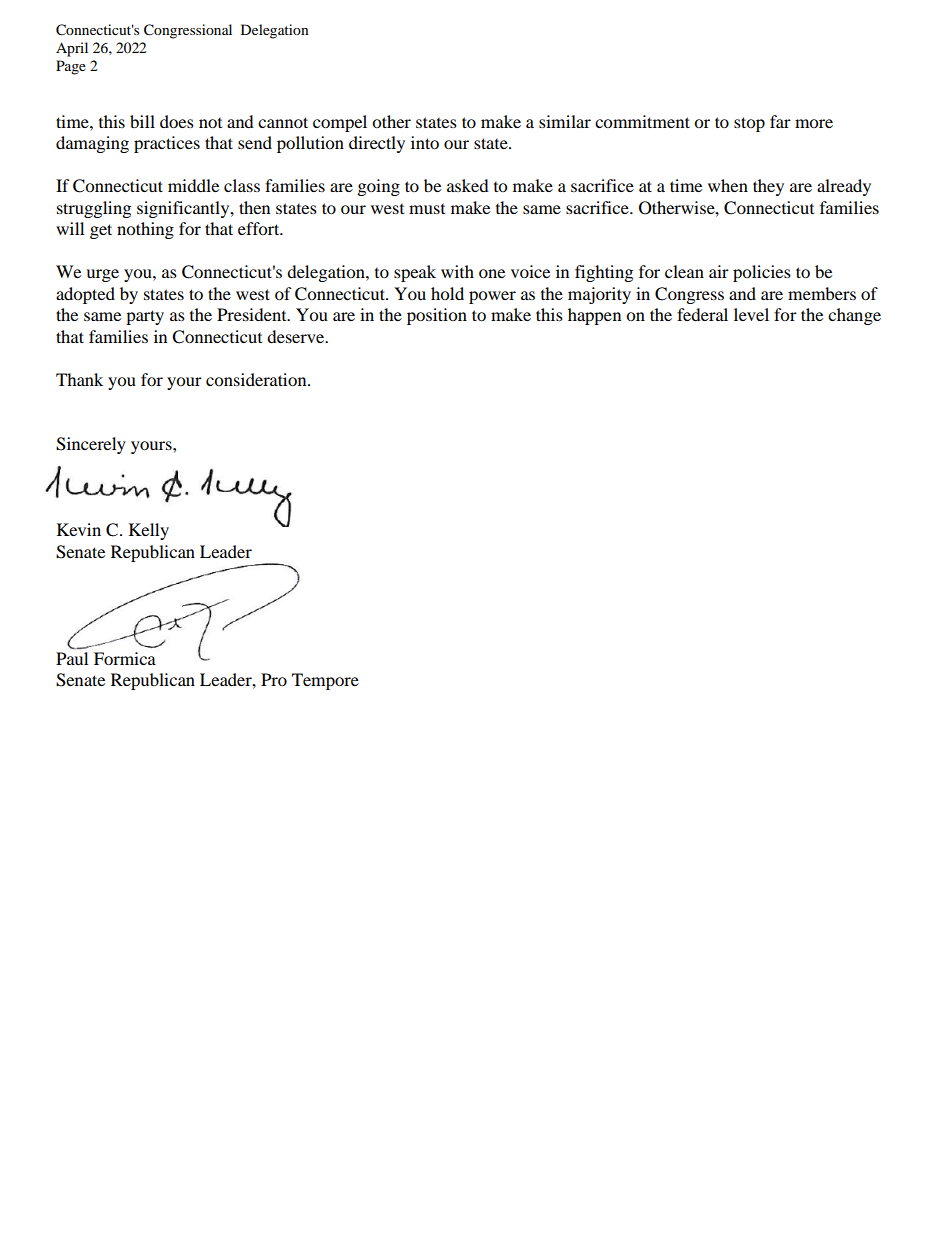 The image size is (952, 1233). What do you see at coordinates (565, 121) in the screenshot?
I see `similar` at bounding box center [565, 121].
